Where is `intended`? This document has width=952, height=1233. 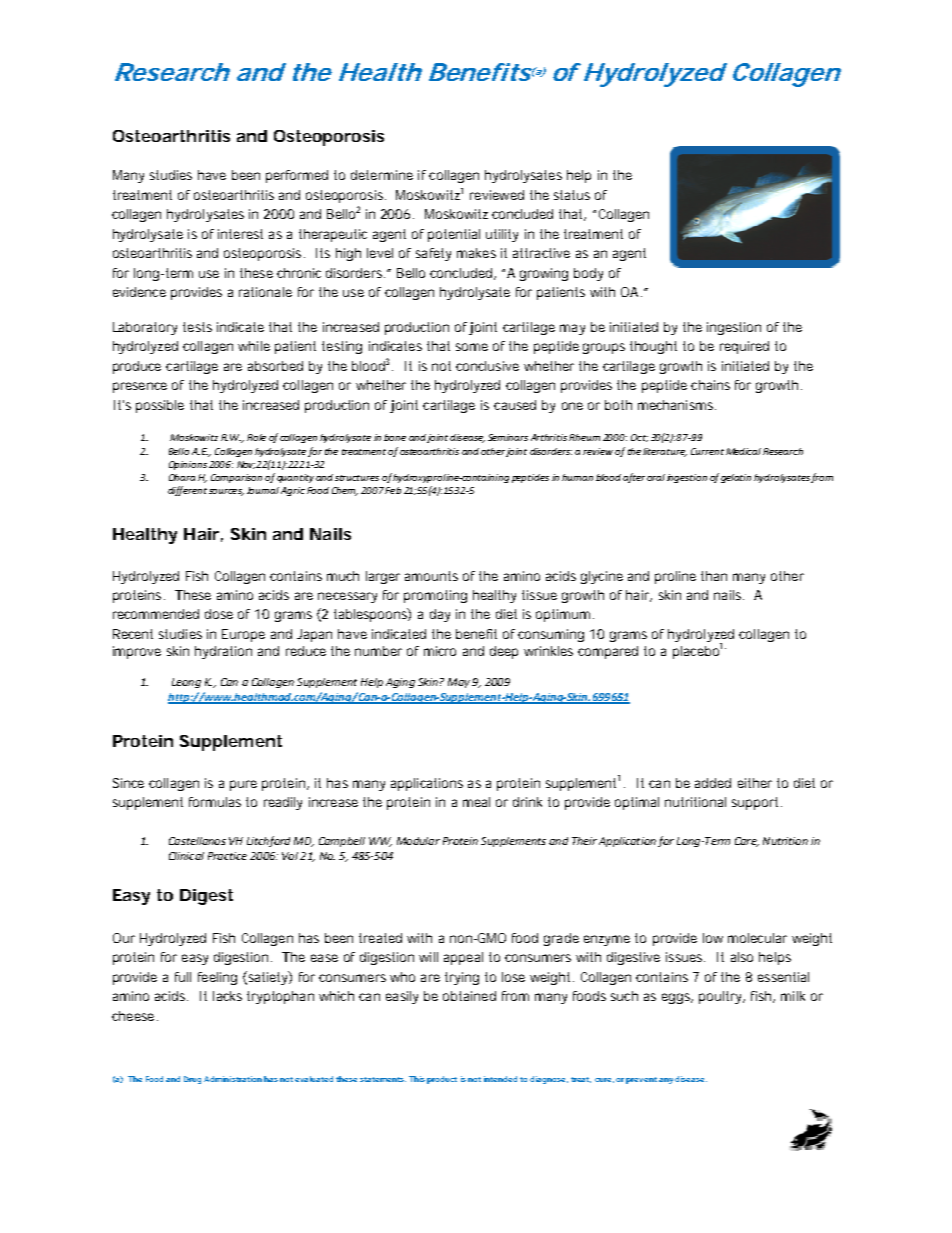
intended is located at coordinates (500, 1079).
